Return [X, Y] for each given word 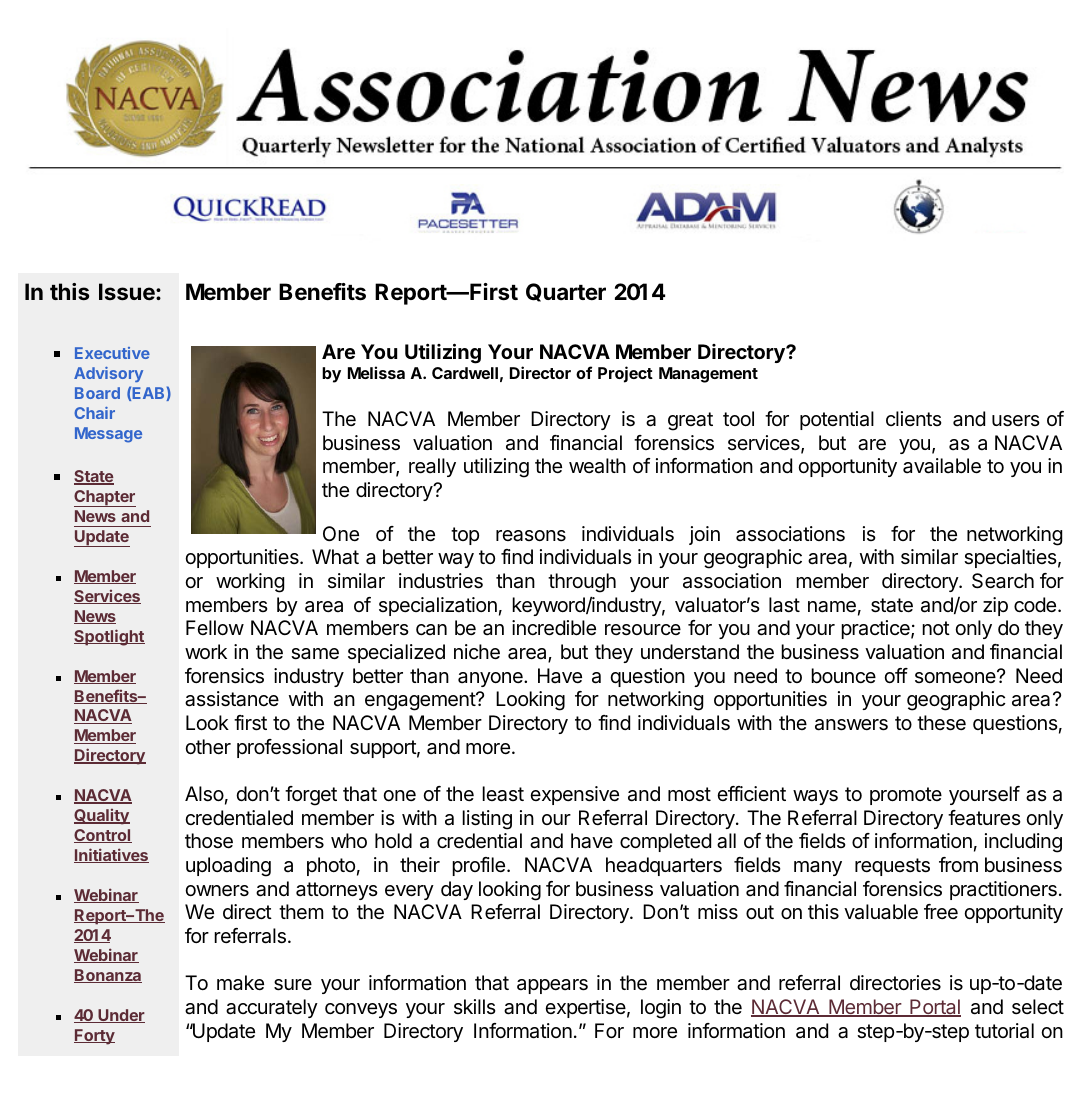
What [335, 557]
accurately [272, 1008]
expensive [574, 795]
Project [625, 374]
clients [914, 418]
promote [906, 796]
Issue [128, 292]
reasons [531, 536]
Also [204, 794]
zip [995, 606]
